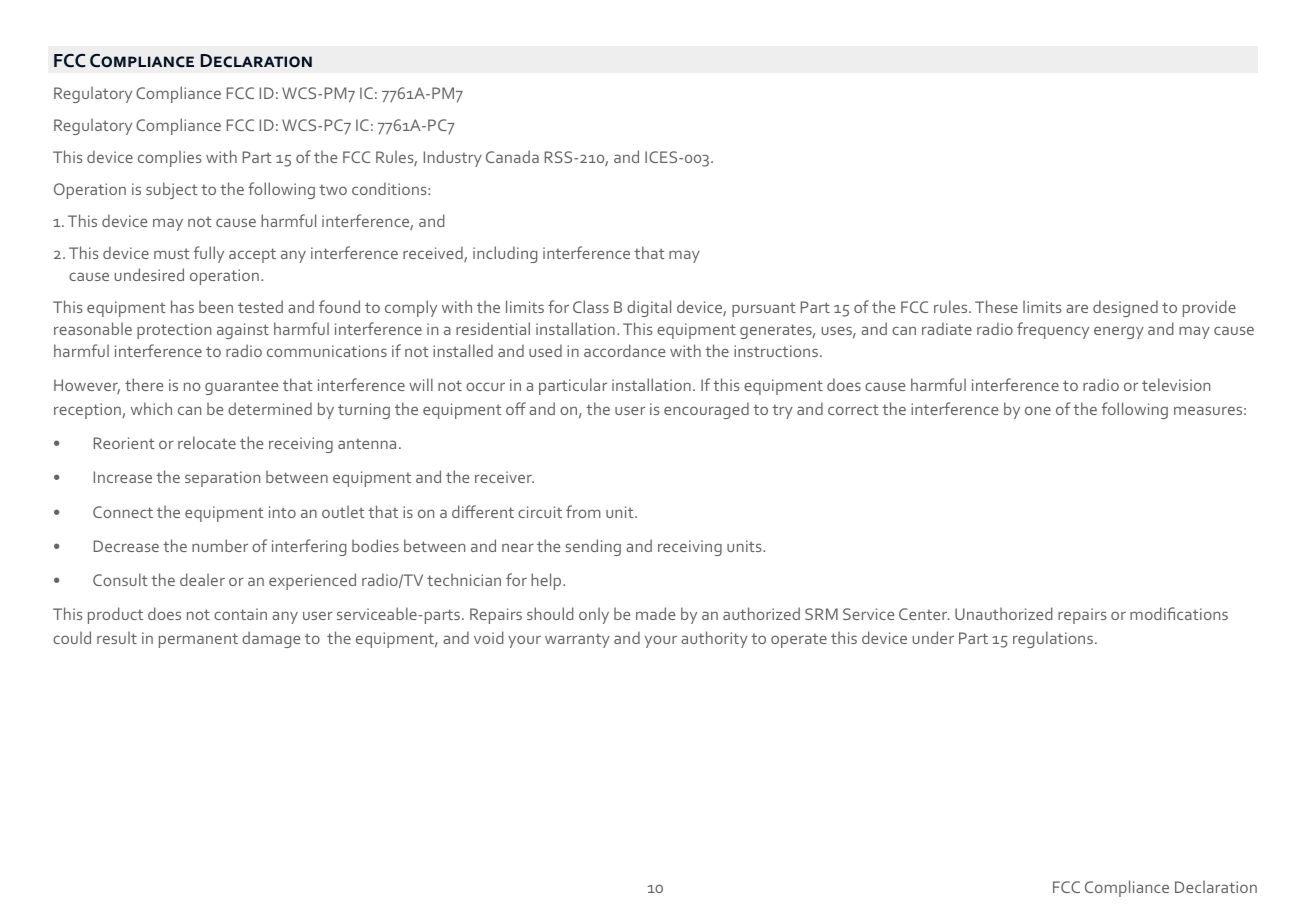 Image resolution: width=1311 pixels, height=924 pixels. I want to click on Industry, so click(453, 158).
